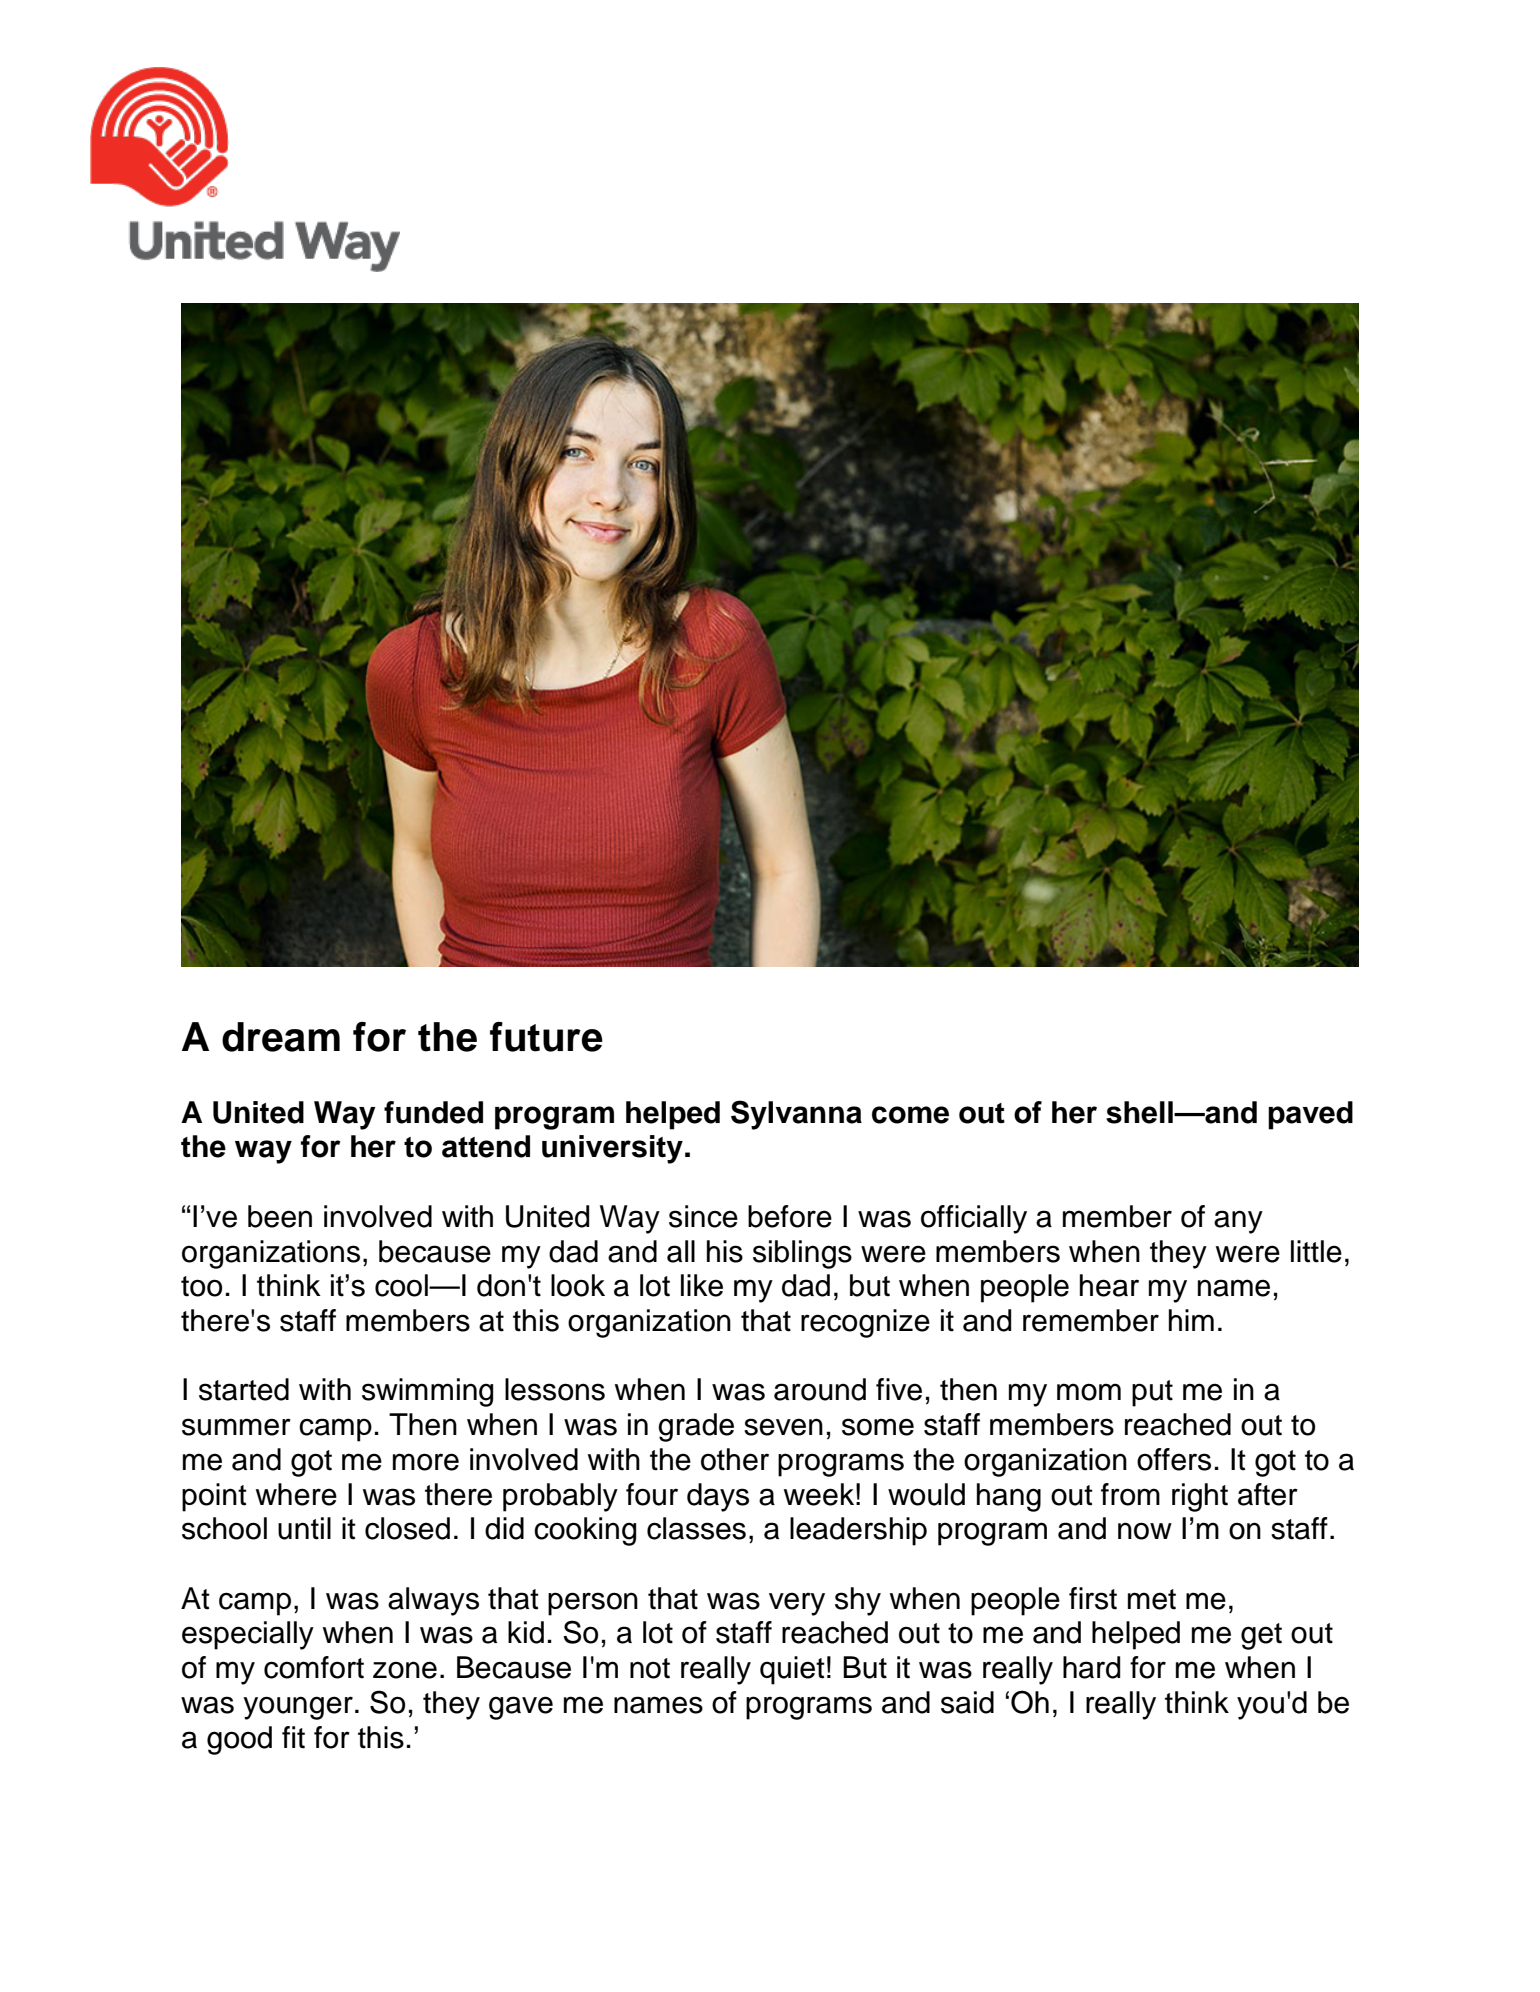  What do you see at coordinates (298, 1708) in the screenshot?
I see `younger` at bounding box center [298, 1708].
